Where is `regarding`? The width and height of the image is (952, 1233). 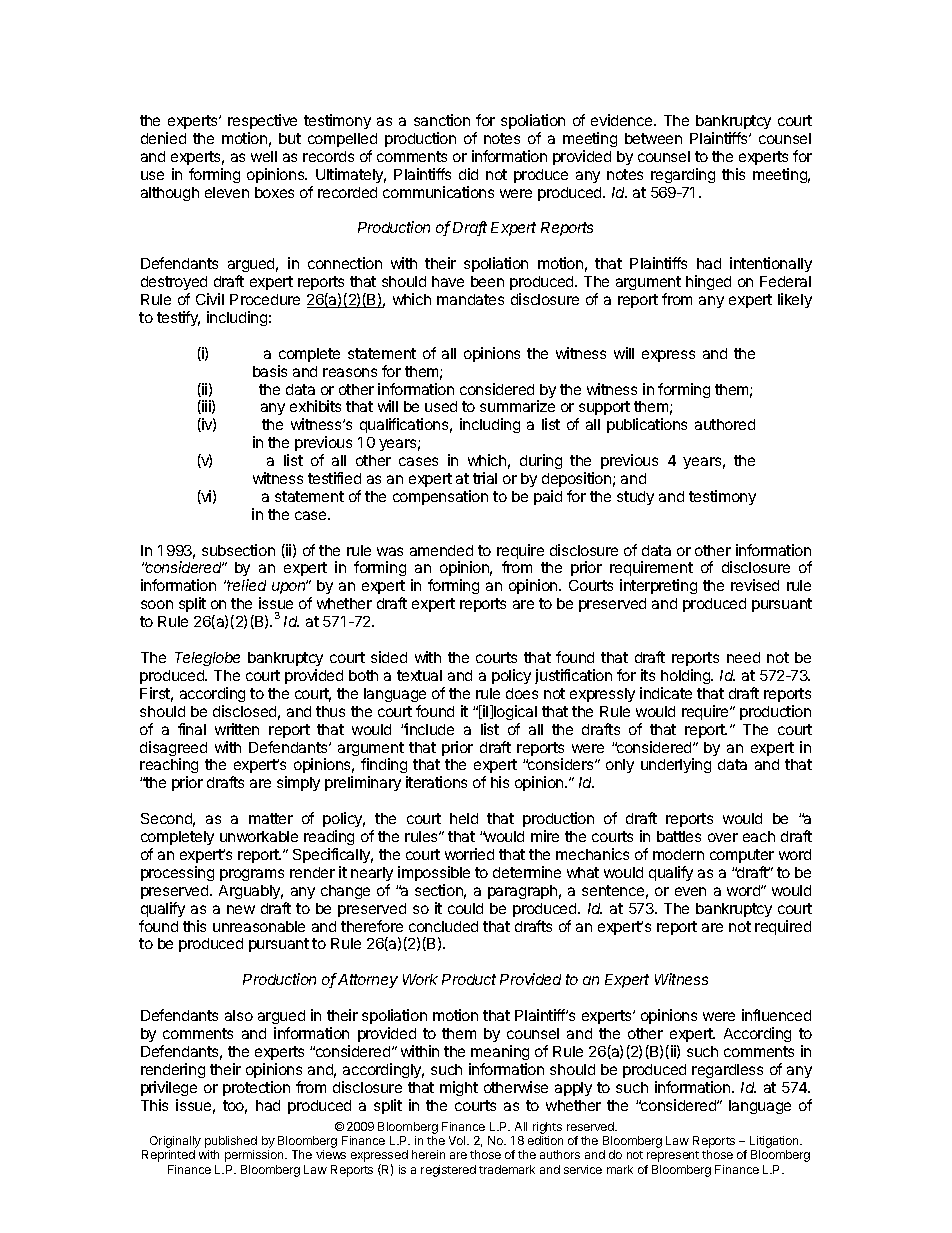
regarding is located at coordinates (683, 175).
